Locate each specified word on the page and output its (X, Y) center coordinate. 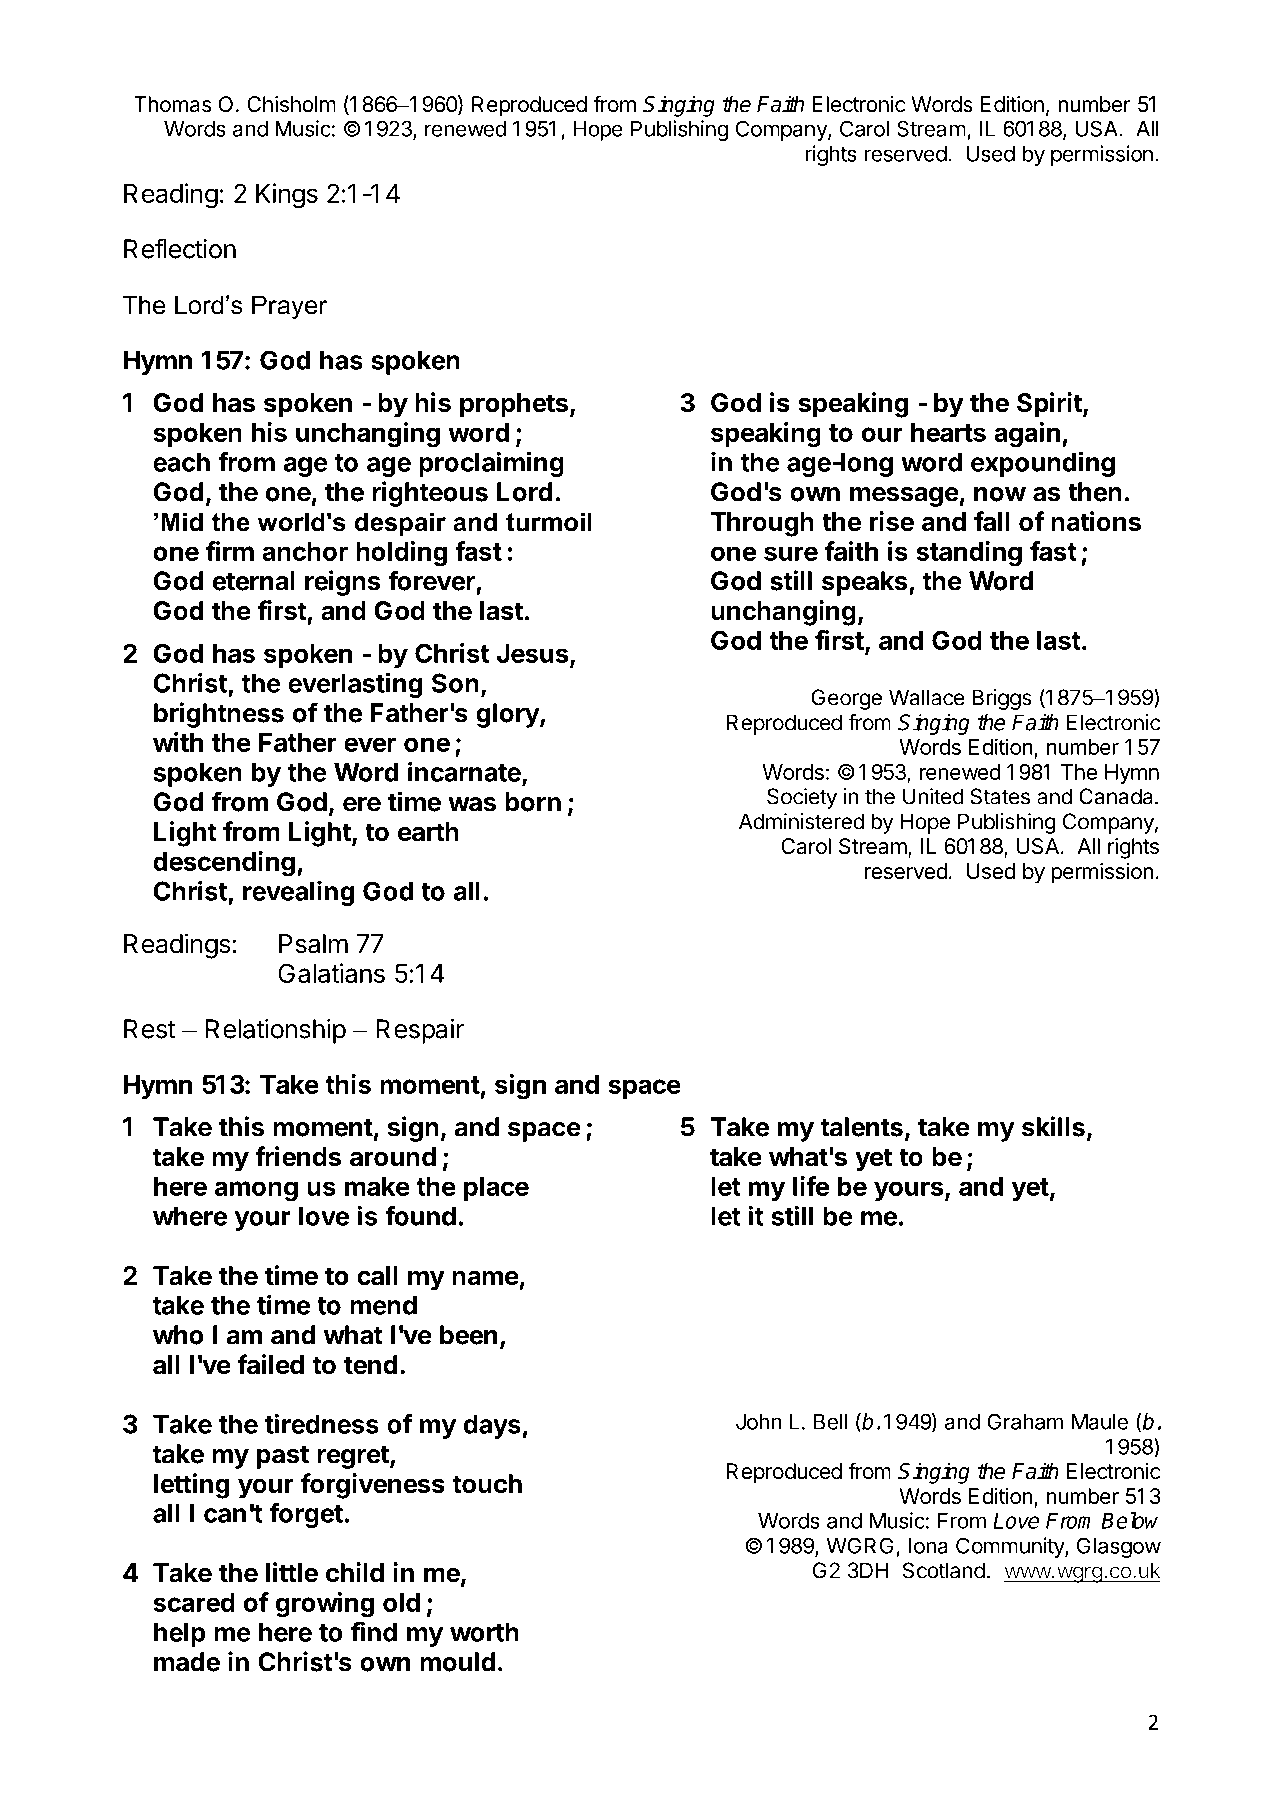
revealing (299, 893)
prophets (514, 405)
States (1000, 796)
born (533, 802)
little (292, 1572)
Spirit (1050, 405)
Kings (287, 196)
